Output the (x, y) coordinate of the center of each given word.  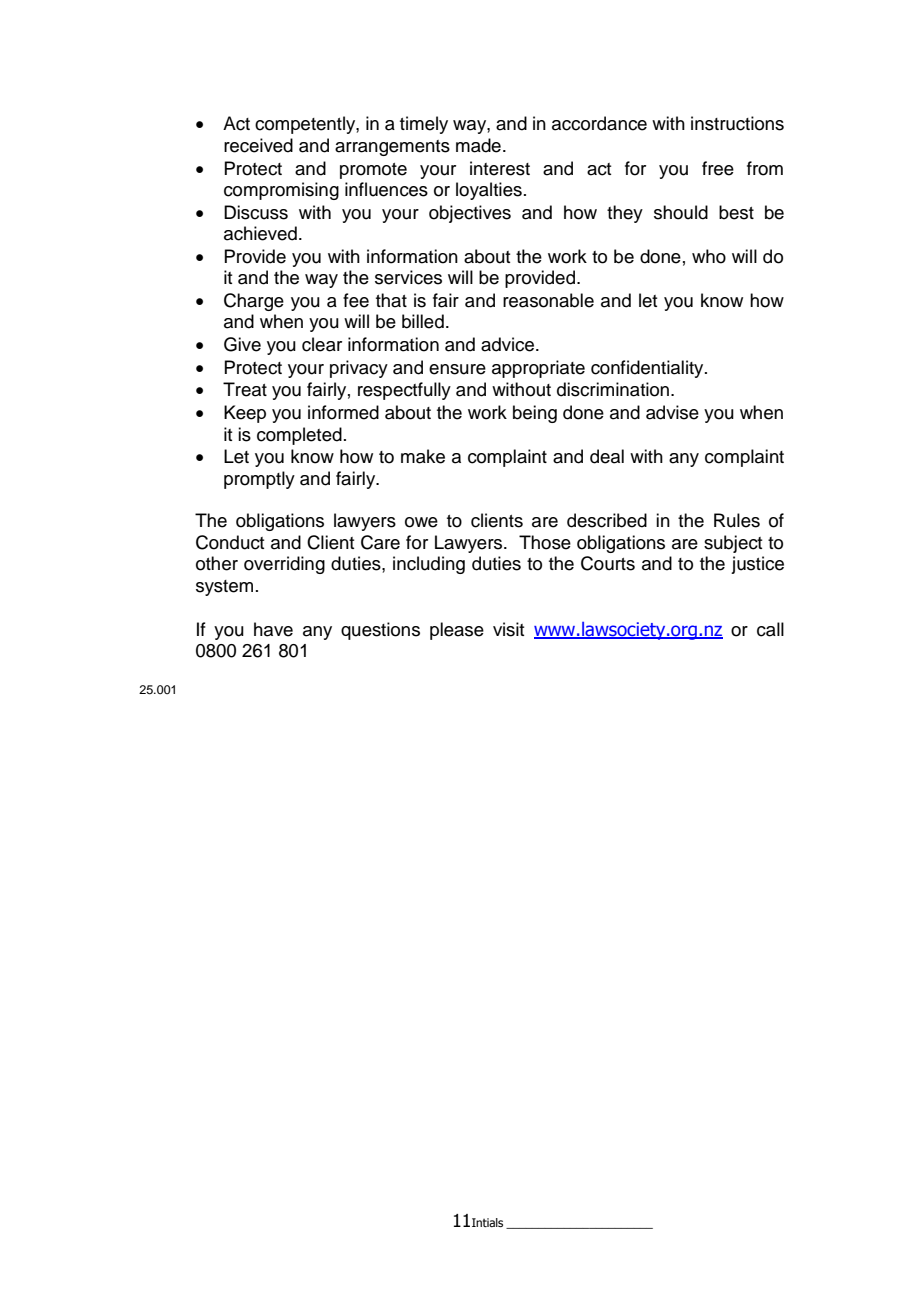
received (258, 145)
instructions (737, 123)
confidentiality (648, 369)
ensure (457, 369)
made (478, 145)
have (273, 629)
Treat (245, 389)
